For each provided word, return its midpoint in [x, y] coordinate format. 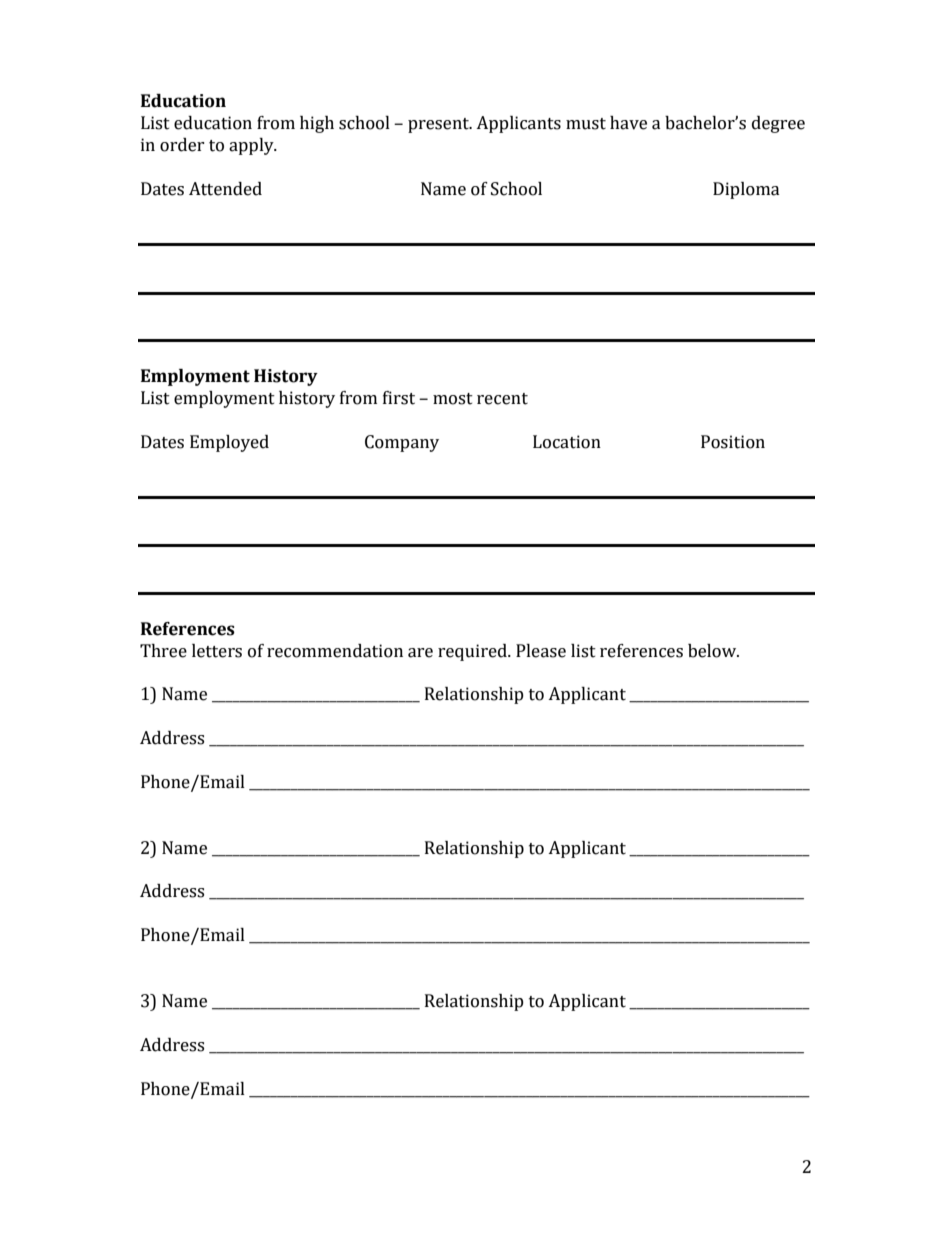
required [473, 652]
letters [217, 651]
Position [733, 442]
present [439, 125]
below [713, 651]
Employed [229, 443]
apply [252, 146]
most [453, 399]
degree [778, 124]
